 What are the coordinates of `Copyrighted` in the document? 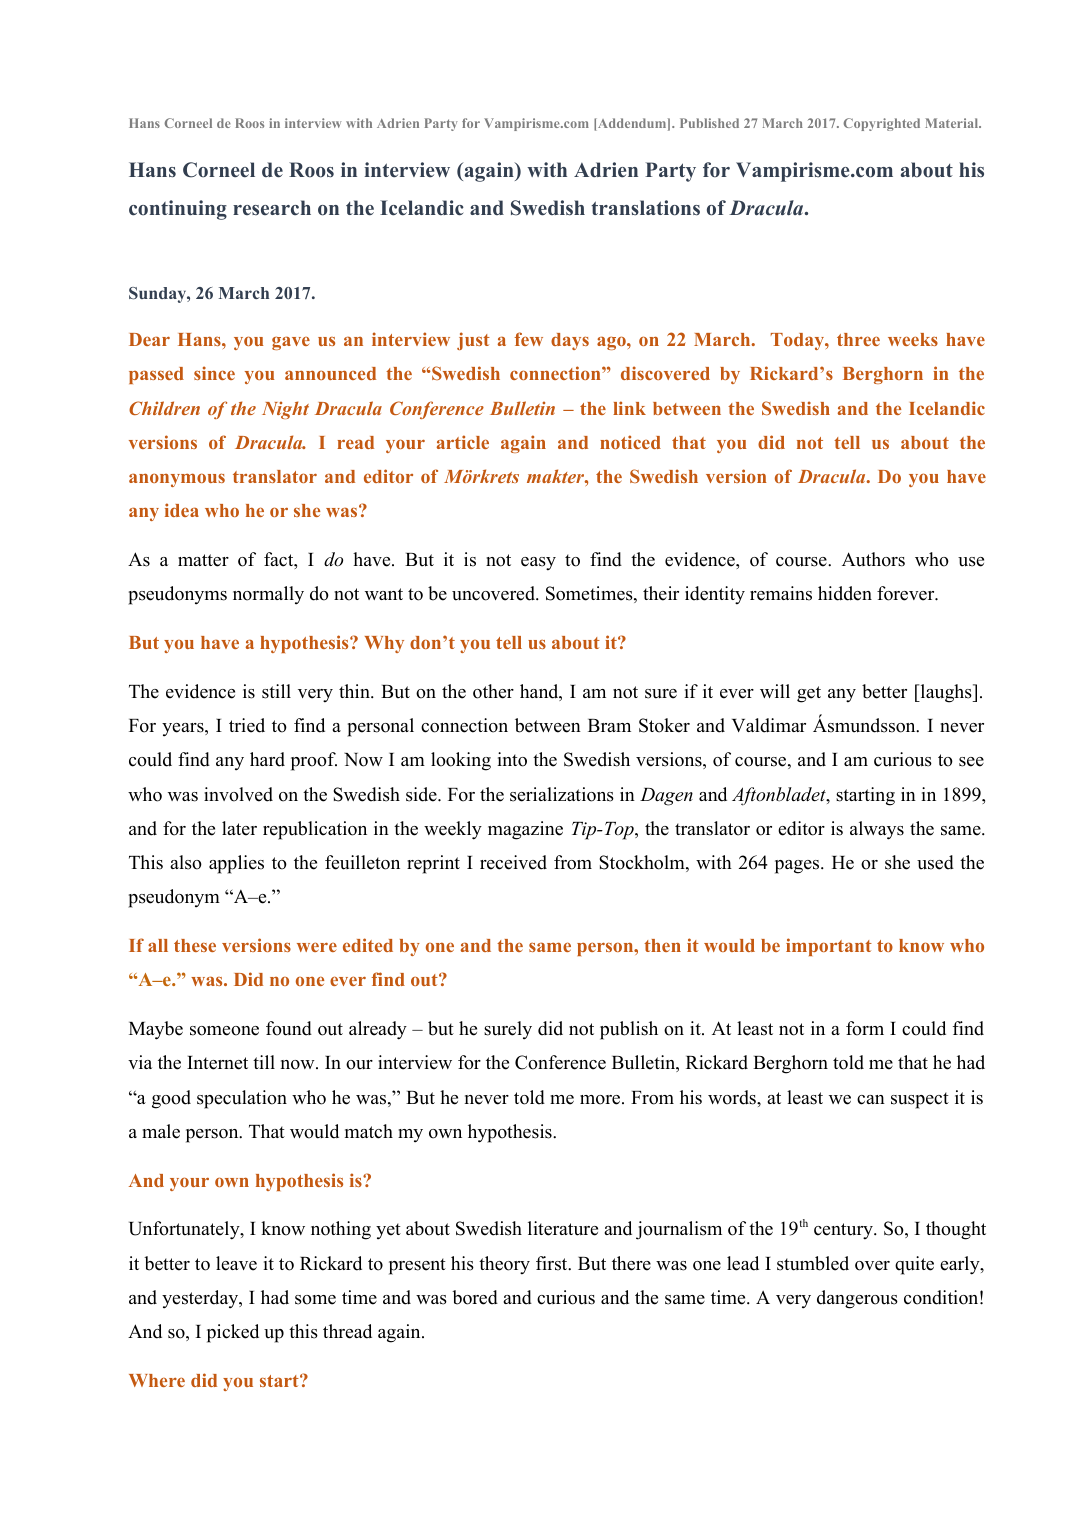 It's located at (881, 124).
